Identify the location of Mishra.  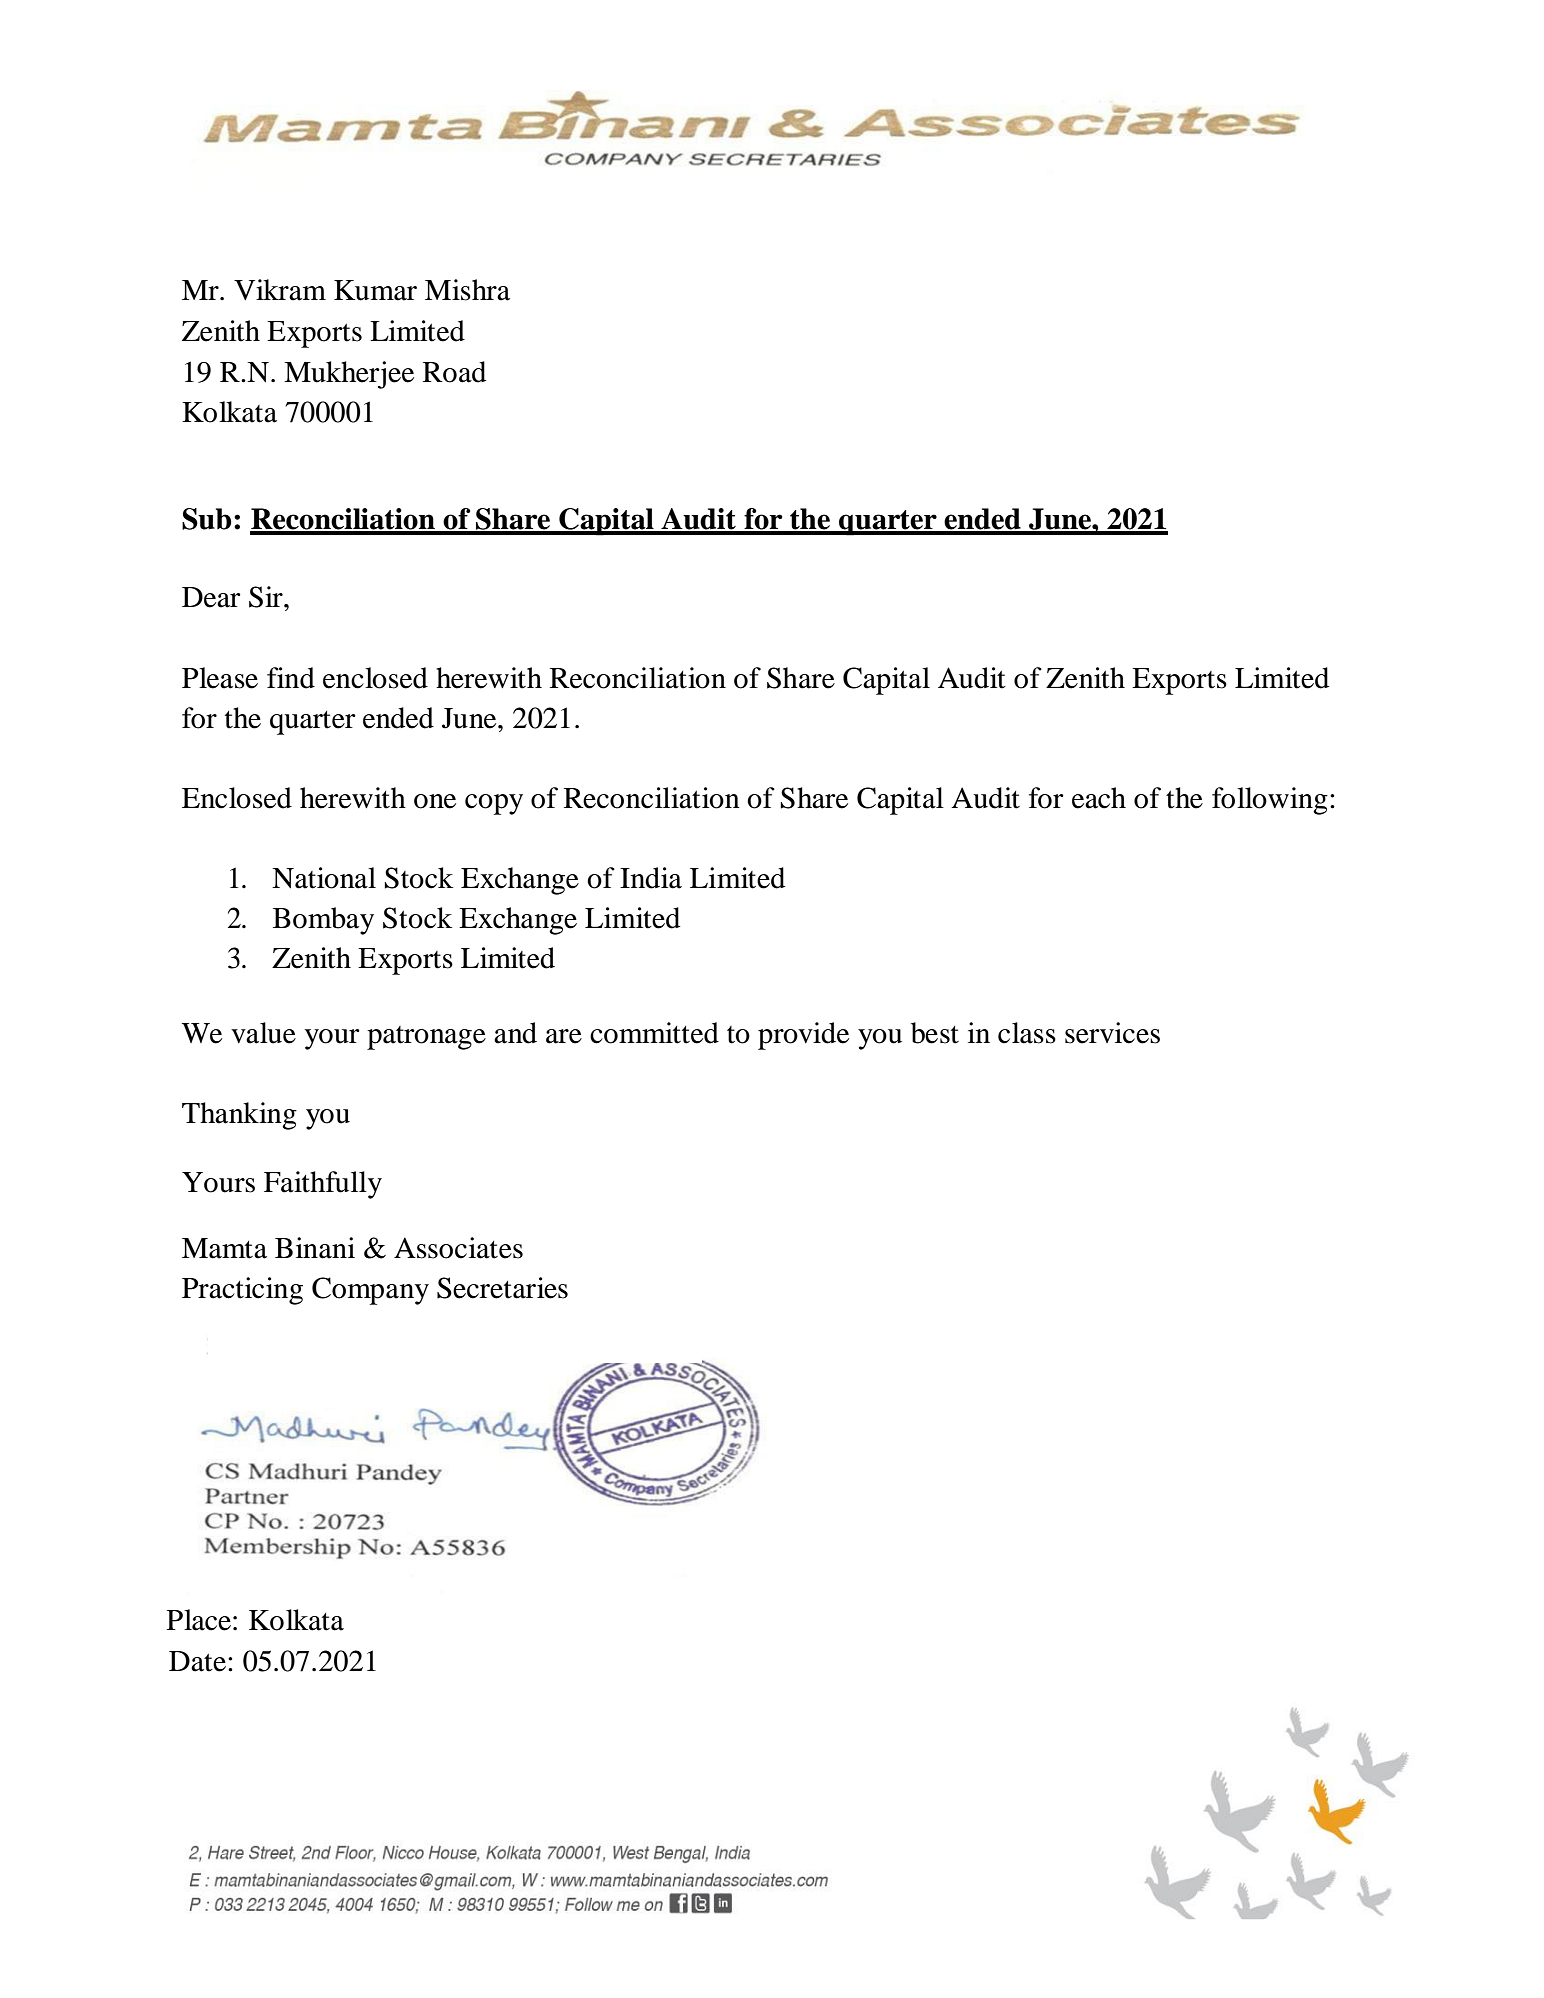
(467, 290).
